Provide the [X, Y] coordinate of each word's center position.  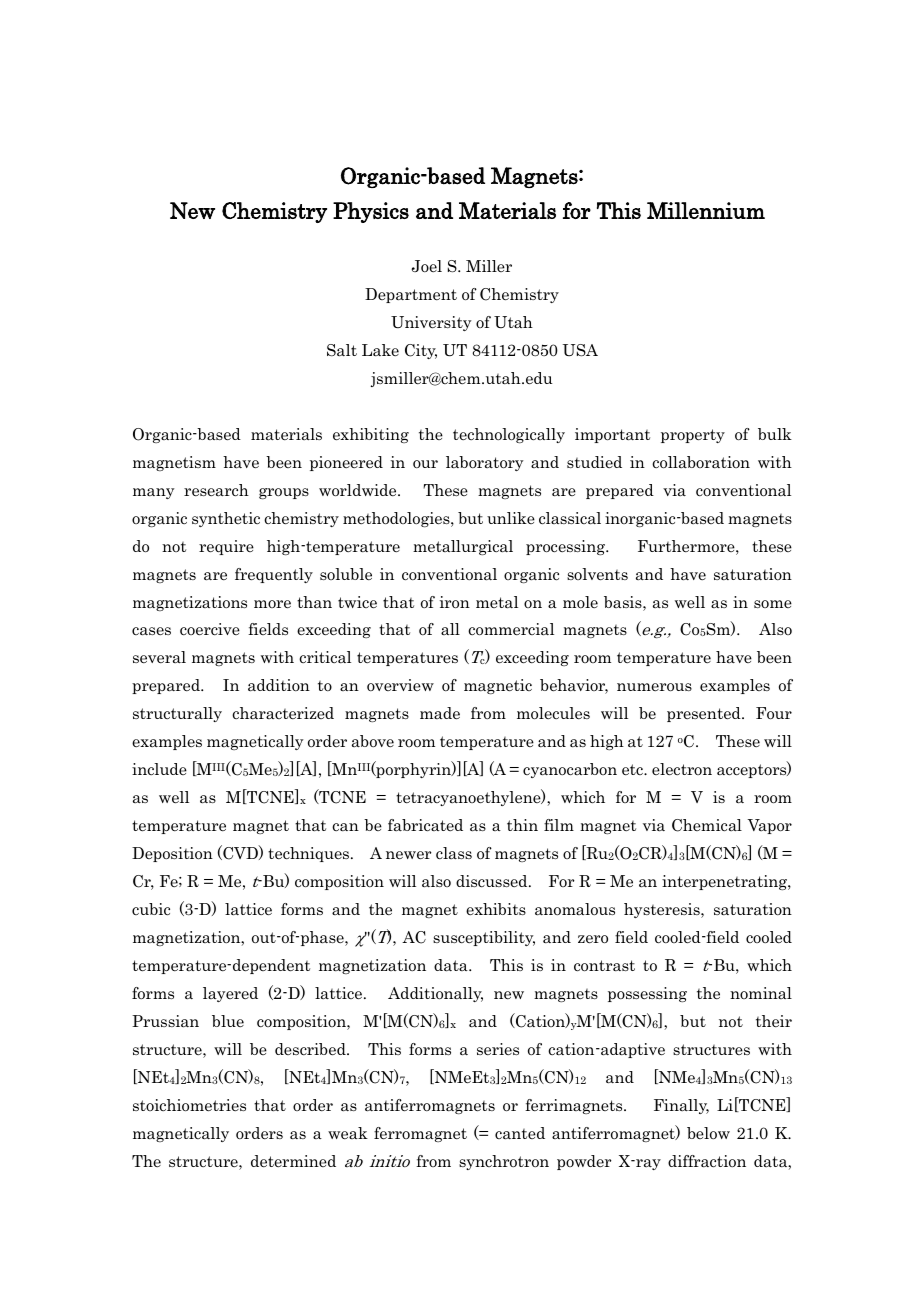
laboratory [485, 463]
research [216, 490]
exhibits [496, 909]
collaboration [701, 462]
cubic [151, 909]
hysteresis [663, 910]
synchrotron [504, 1162]
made [440, 713]
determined [293, 1161]
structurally [177, 714]
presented [705, 714]
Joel [426, 266]
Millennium [706, 210]
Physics [371, 212]
